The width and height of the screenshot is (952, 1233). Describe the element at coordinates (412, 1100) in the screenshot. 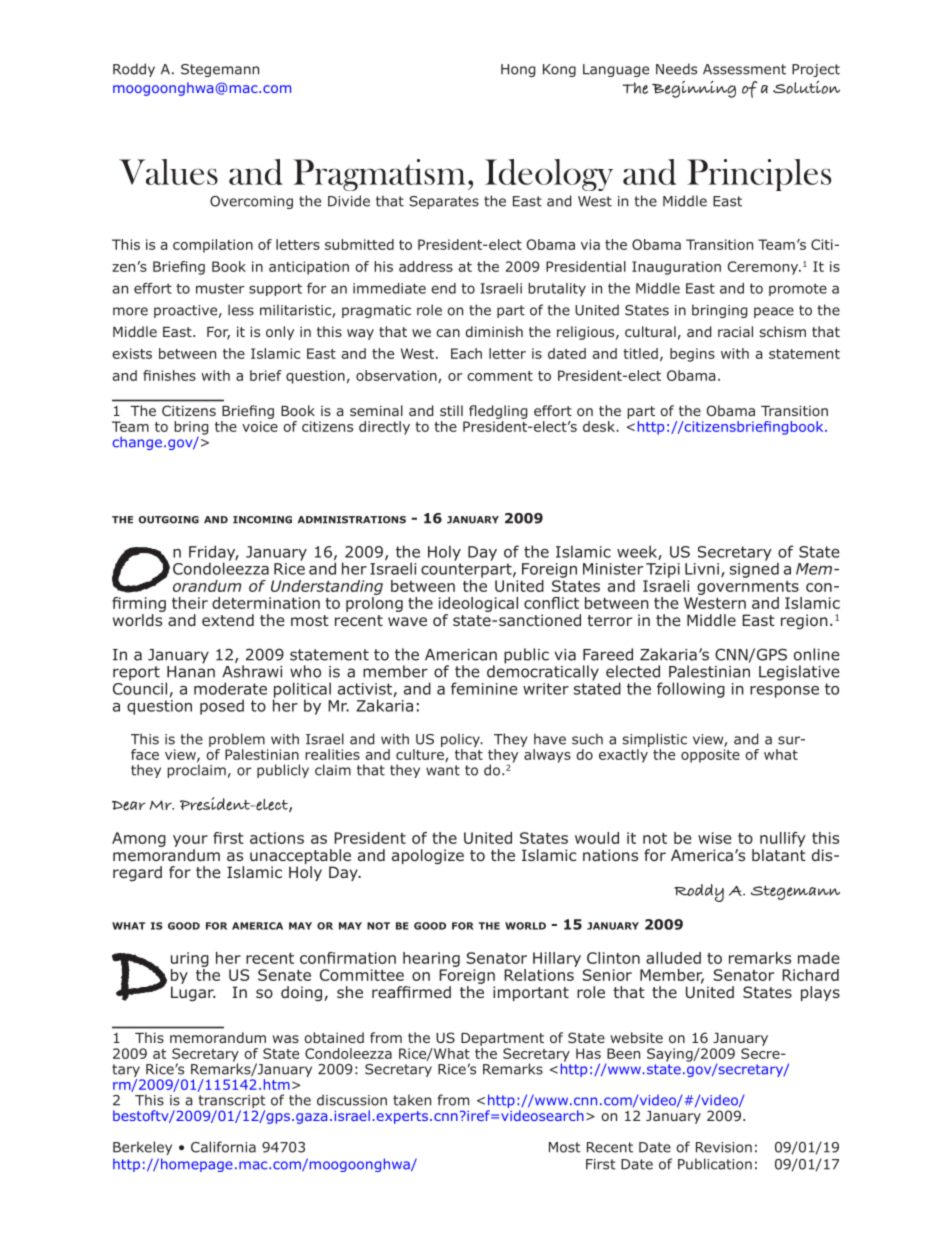

I see `taken` at that location.
